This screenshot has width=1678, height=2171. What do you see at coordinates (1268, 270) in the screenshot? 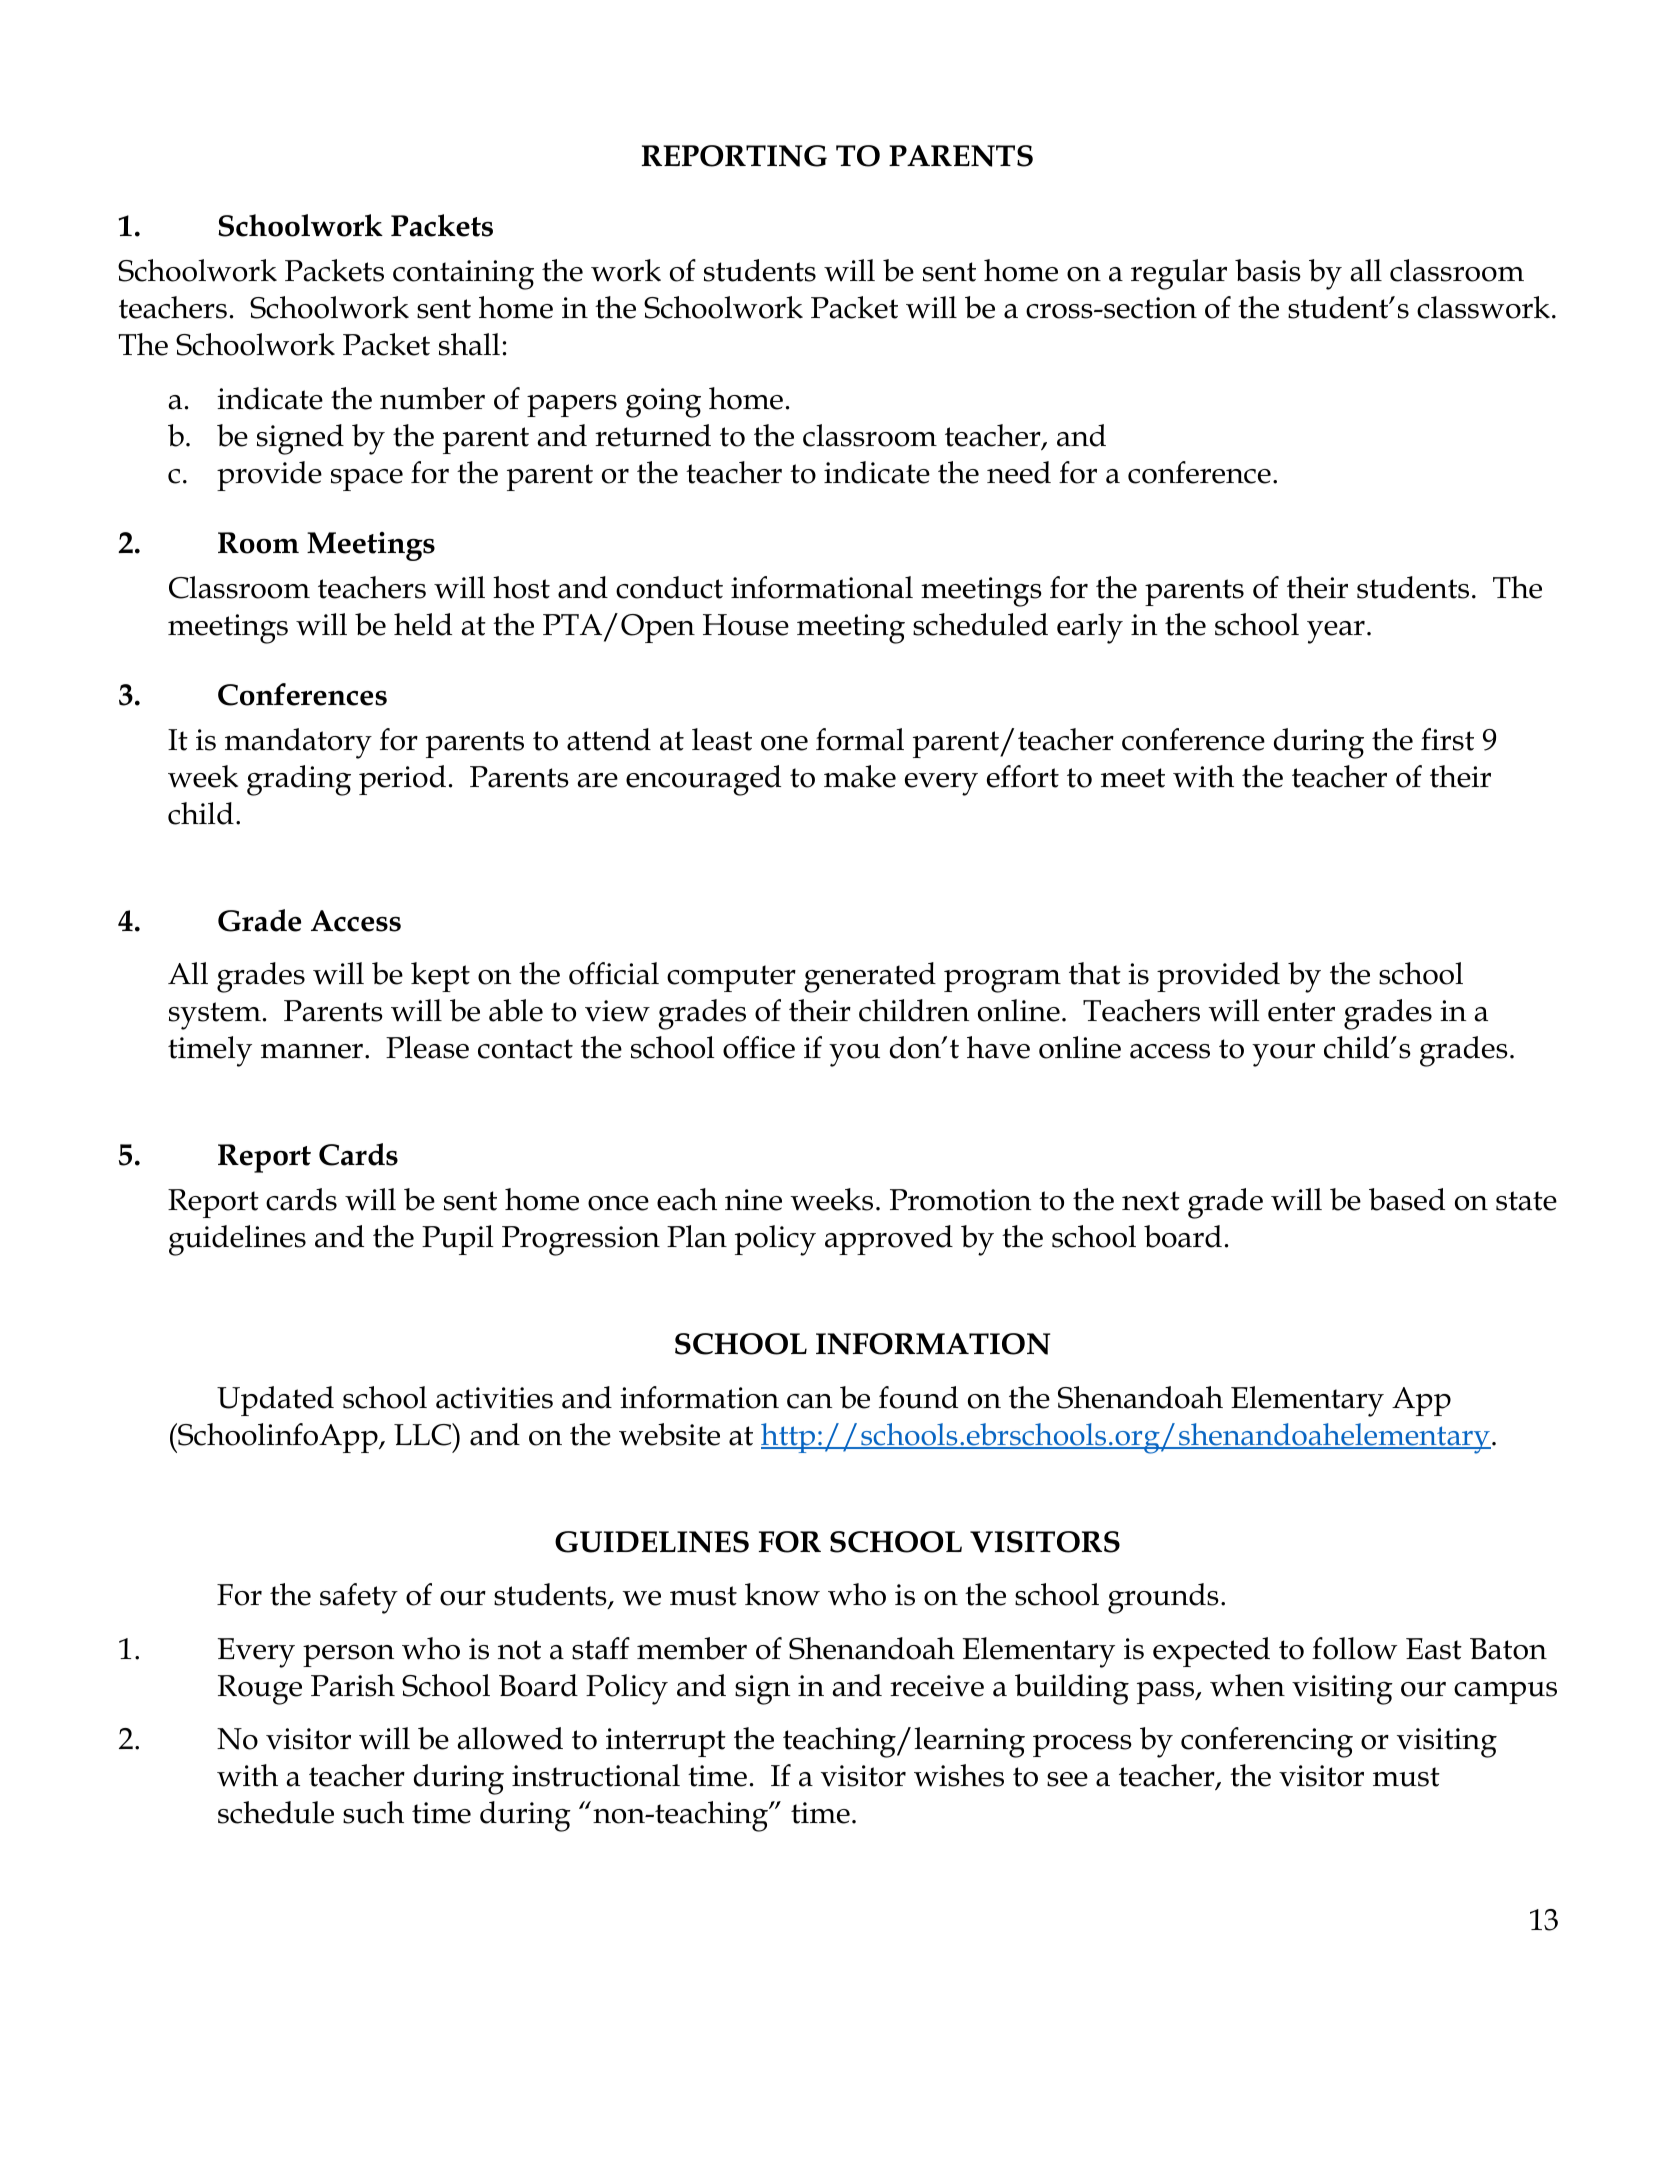
I see `basis` at bounding box center [1268, 270].
